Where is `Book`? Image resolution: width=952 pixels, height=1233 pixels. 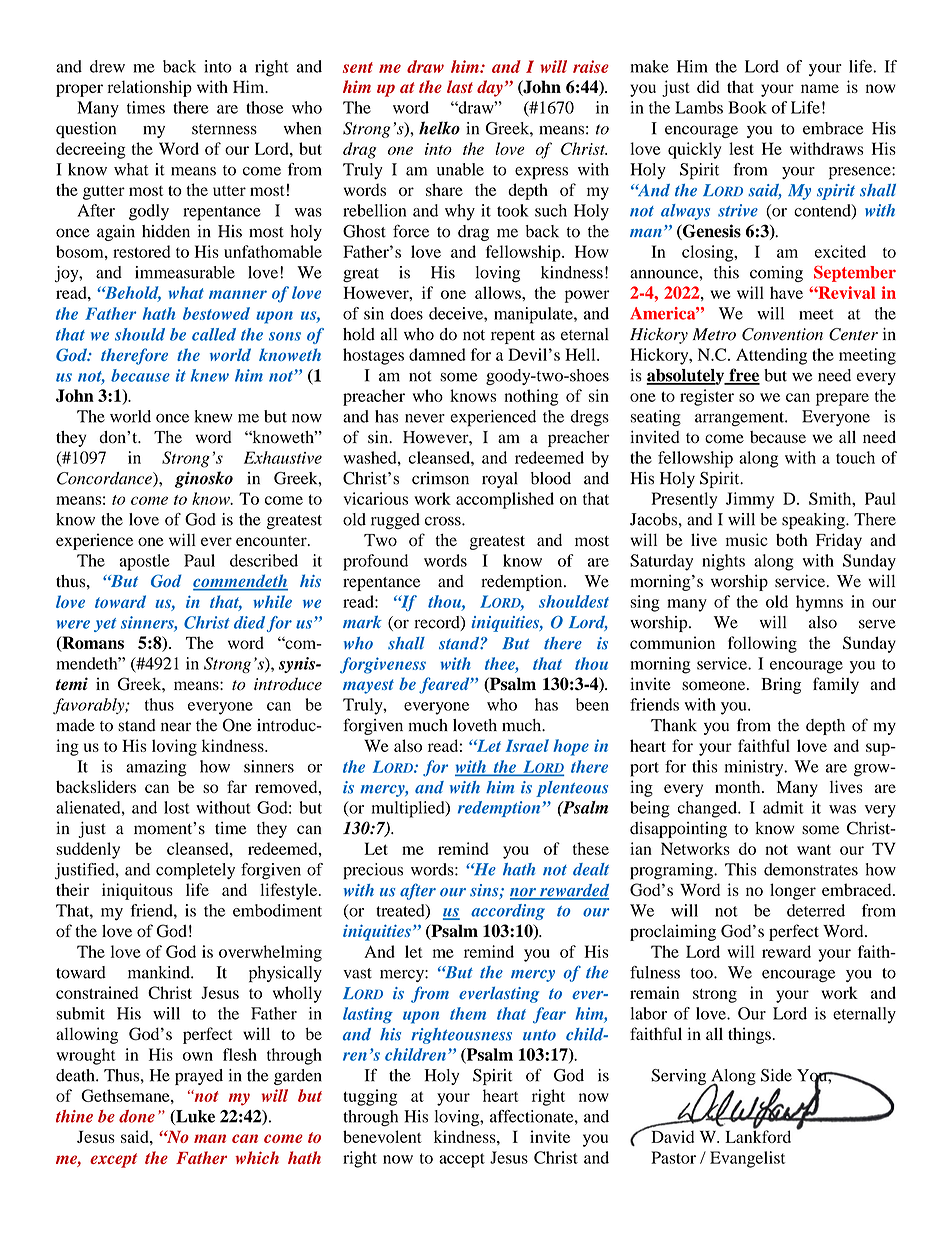 Book is located at coordinates (747, 107).
